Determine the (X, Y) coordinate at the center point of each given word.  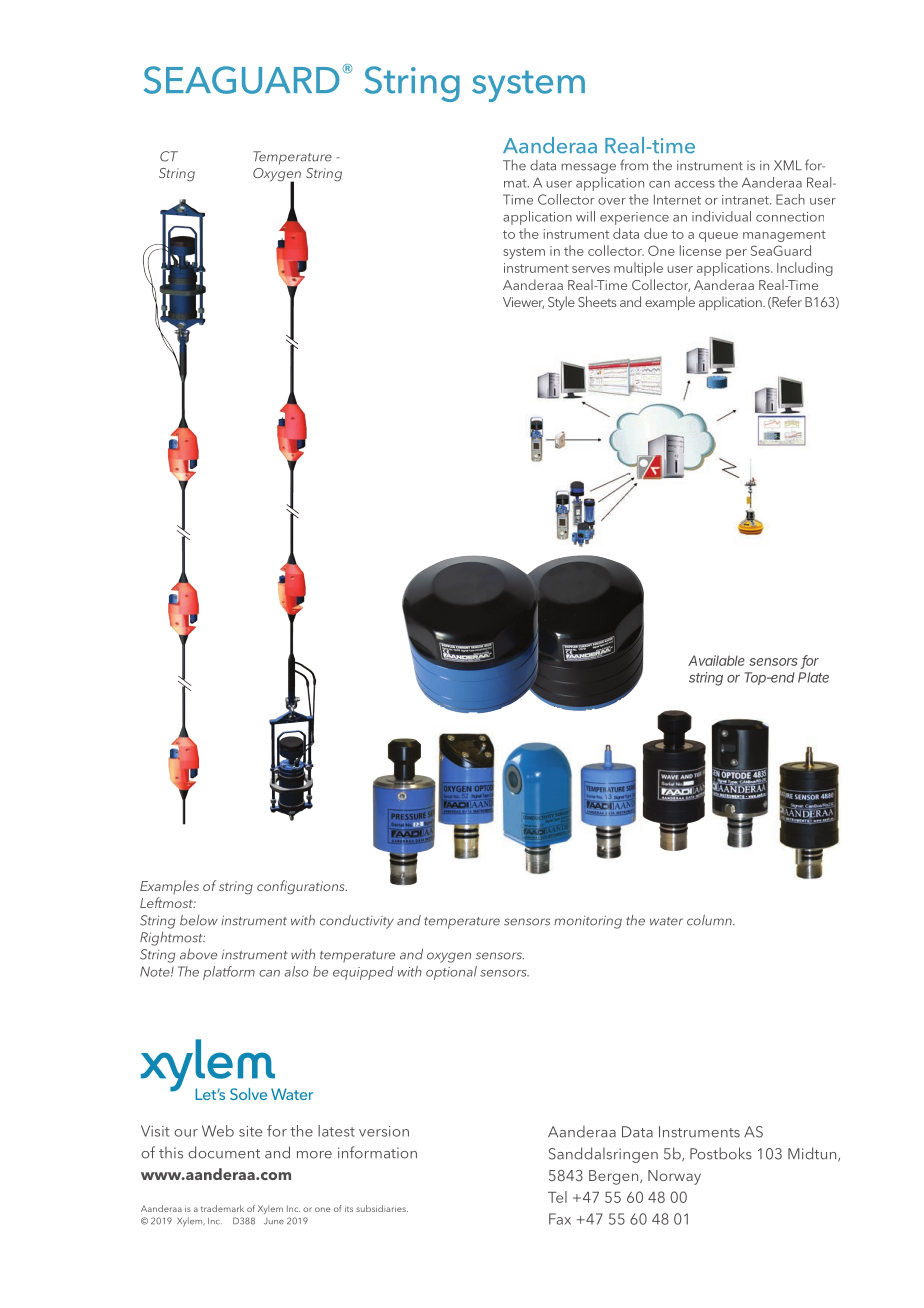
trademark (222, 1208)
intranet (746, 200)
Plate (813, 677)
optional (451, 973)
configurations (302, 887)
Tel (557, 1197)
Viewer (523, 303)
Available (716, 660)
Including (805, 269)
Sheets (597, 301)
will (585, 216)
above (198, 954)
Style (561, 303)
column (710, 920)
